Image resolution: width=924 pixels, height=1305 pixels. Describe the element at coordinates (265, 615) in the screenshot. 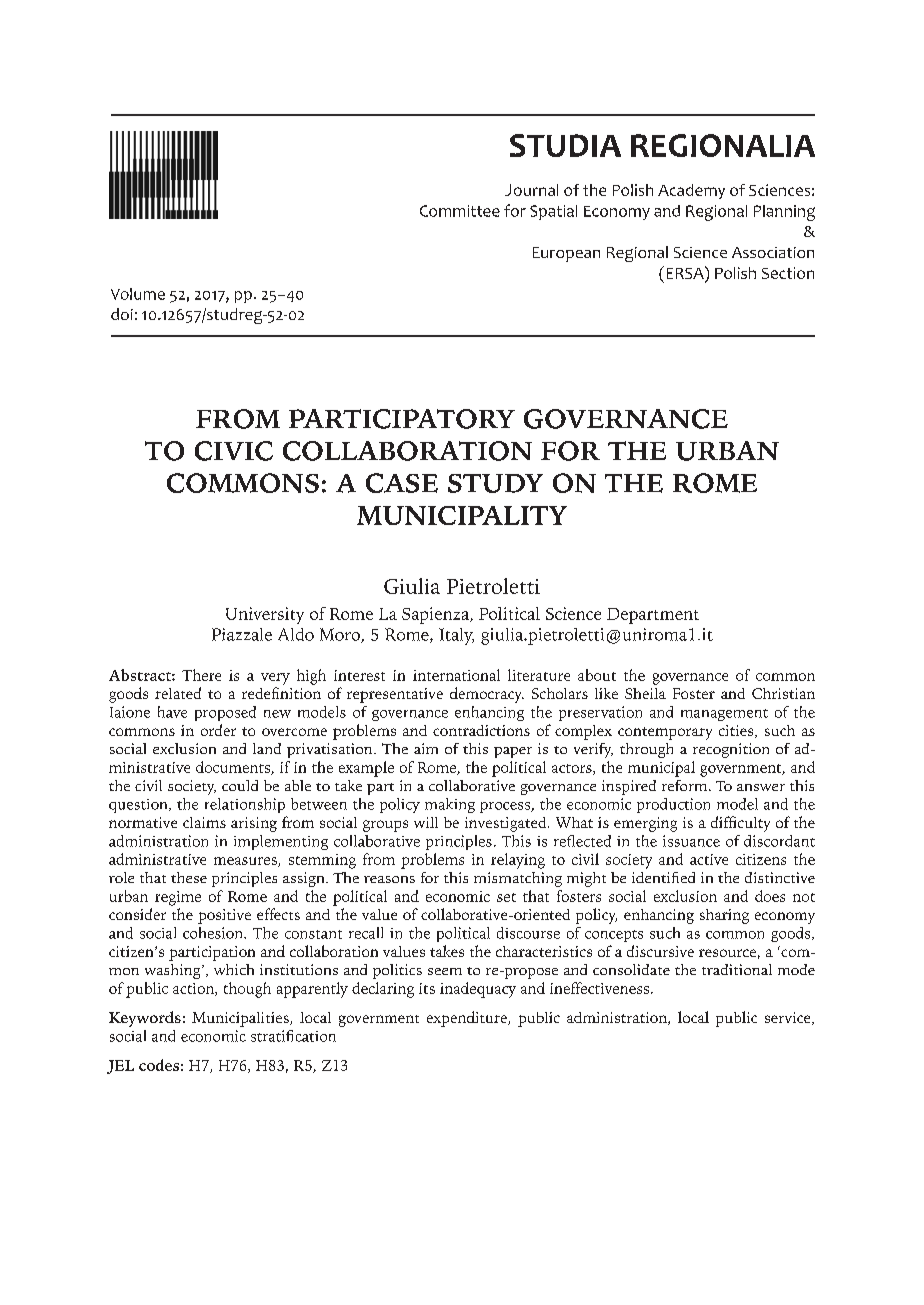

I see `University` at that location.
